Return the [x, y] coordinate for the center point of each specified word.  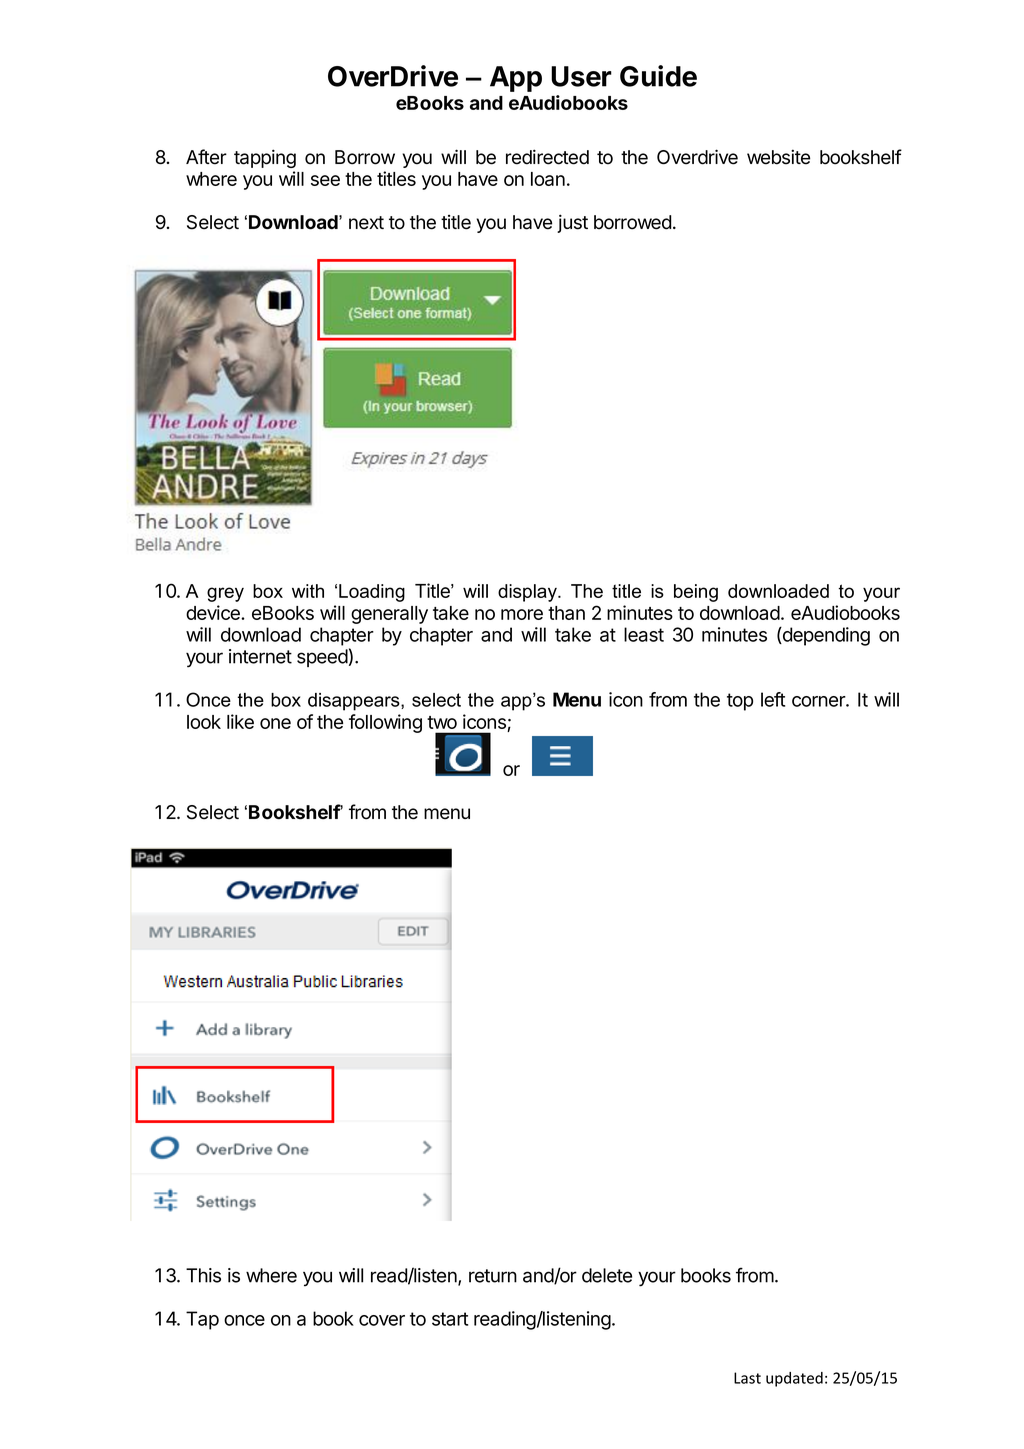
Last [747, 1378]
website [778, 157]
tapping [265, 158]
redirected [547, 157]
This [203, 1275]
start [450, 1319]
